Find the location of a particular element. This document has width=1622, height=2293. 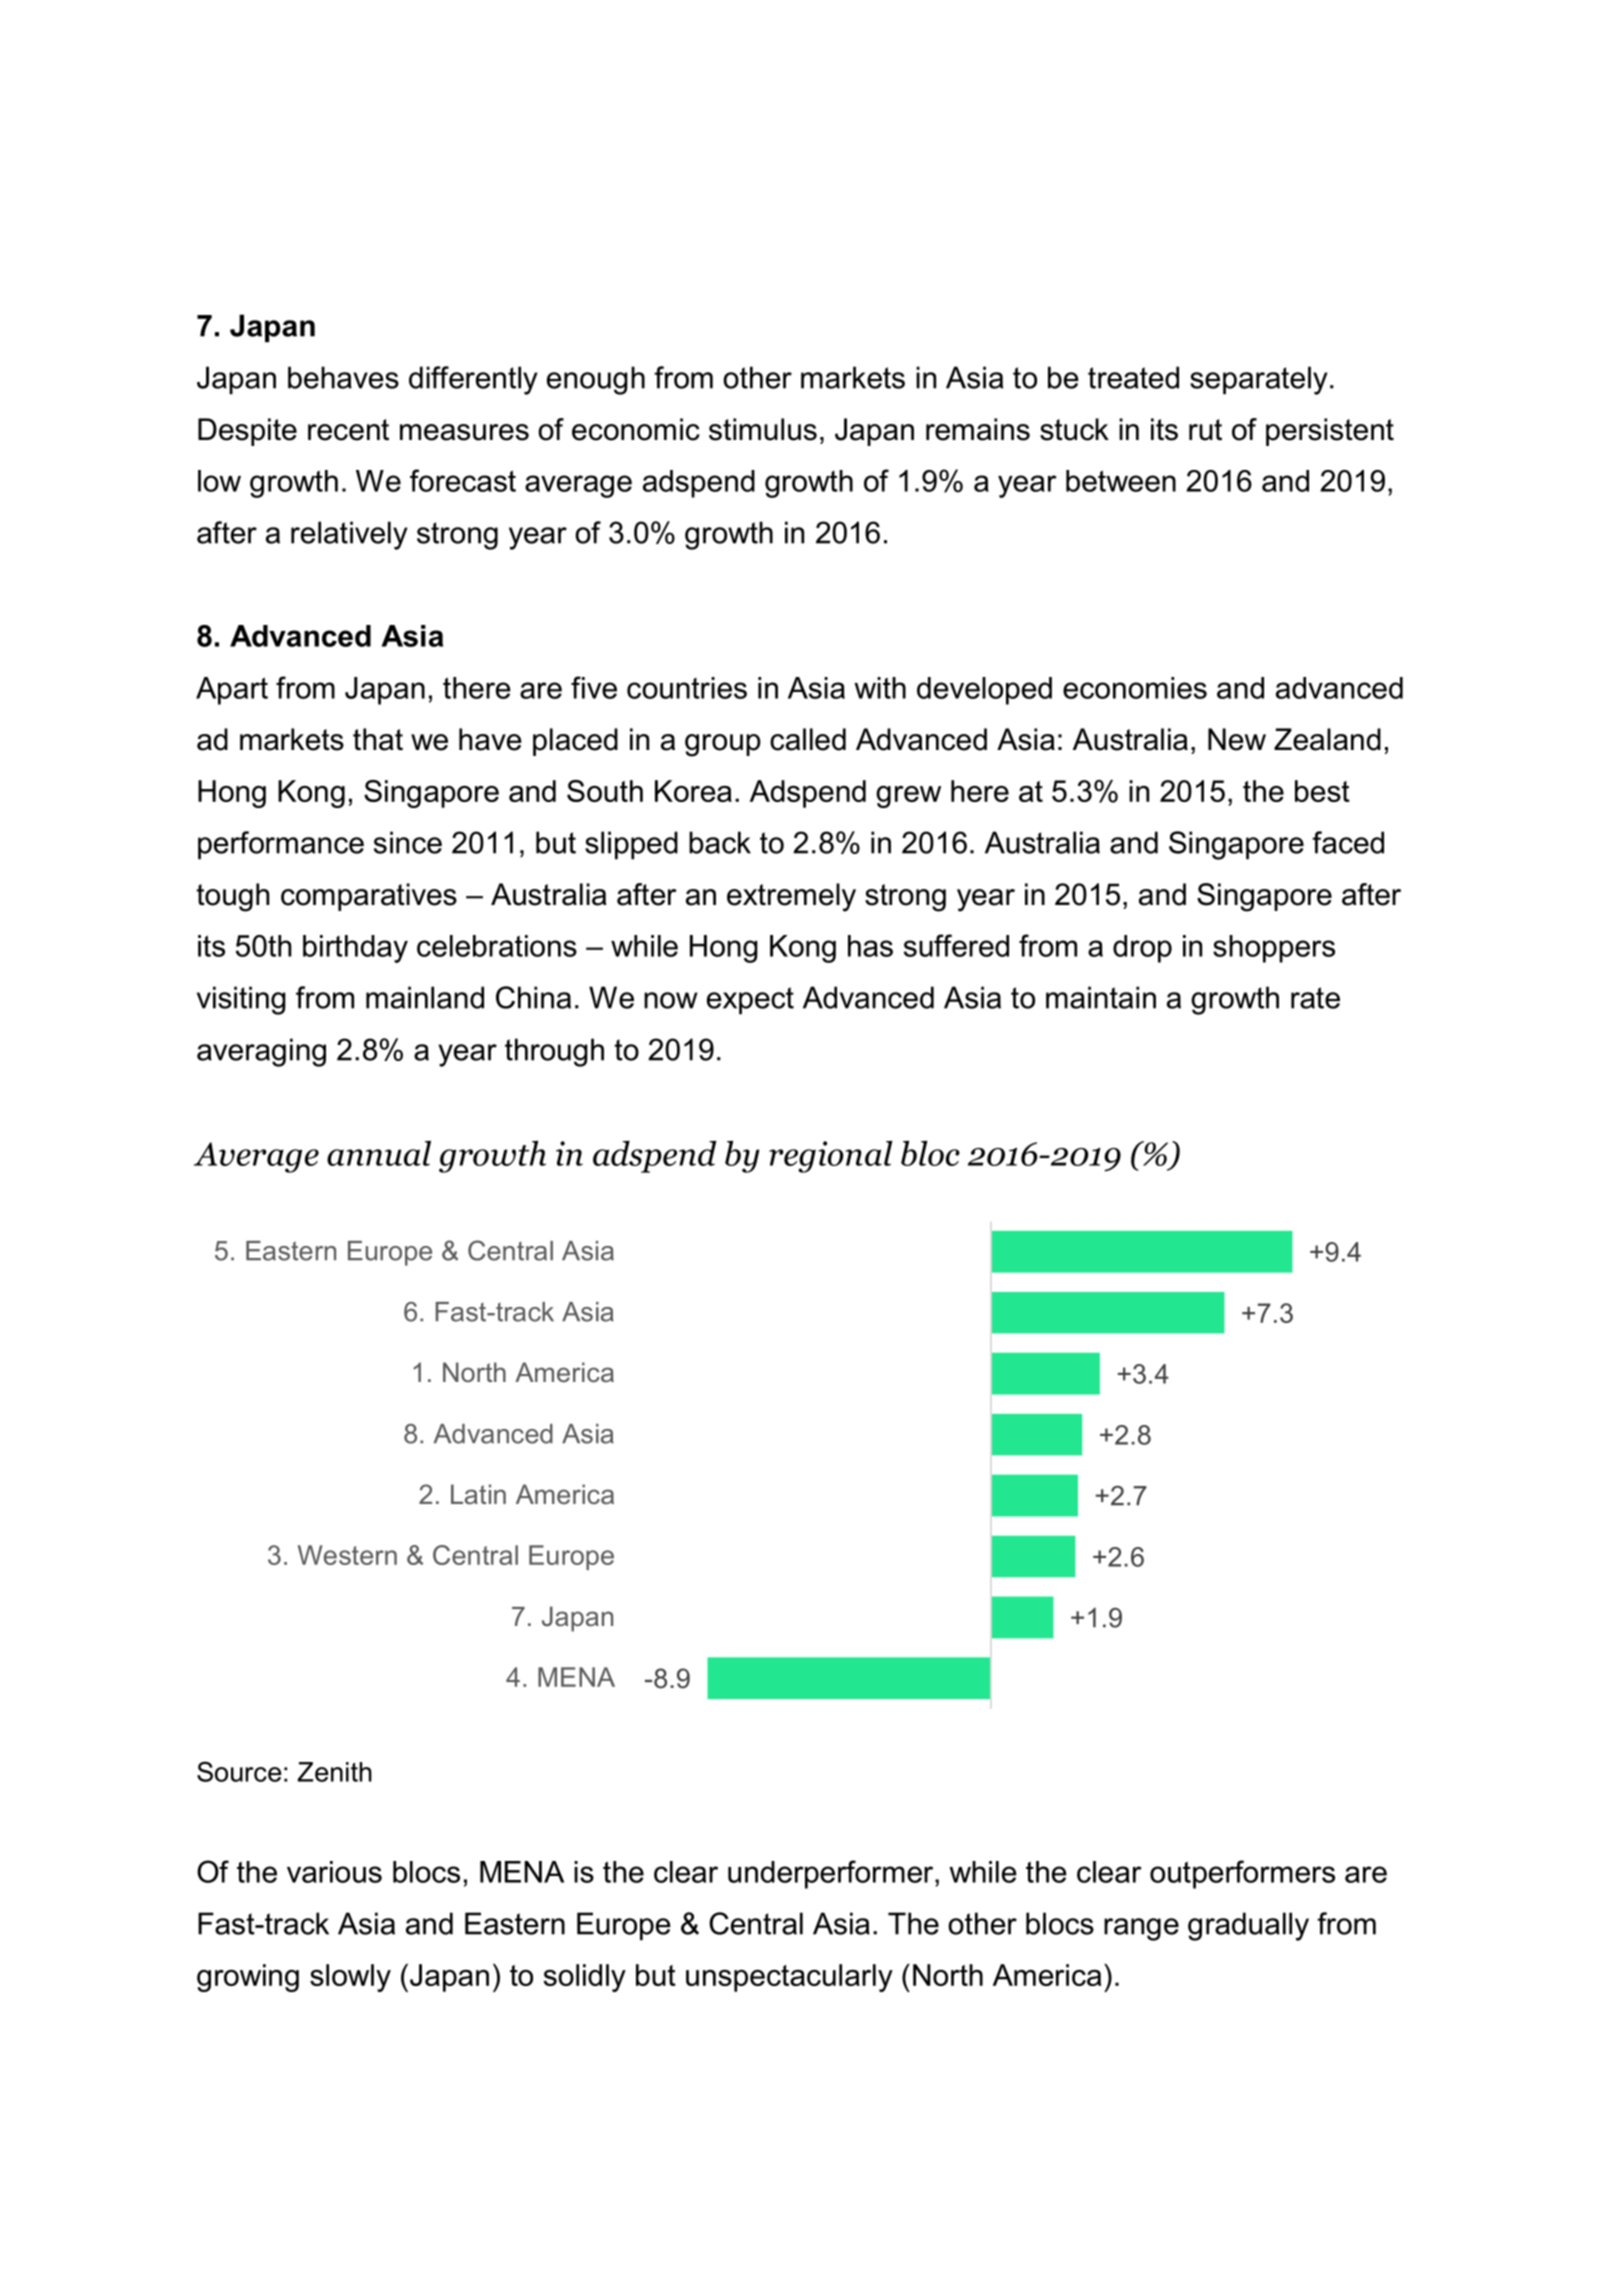

slowly is located at coordinates (350, 1978).
